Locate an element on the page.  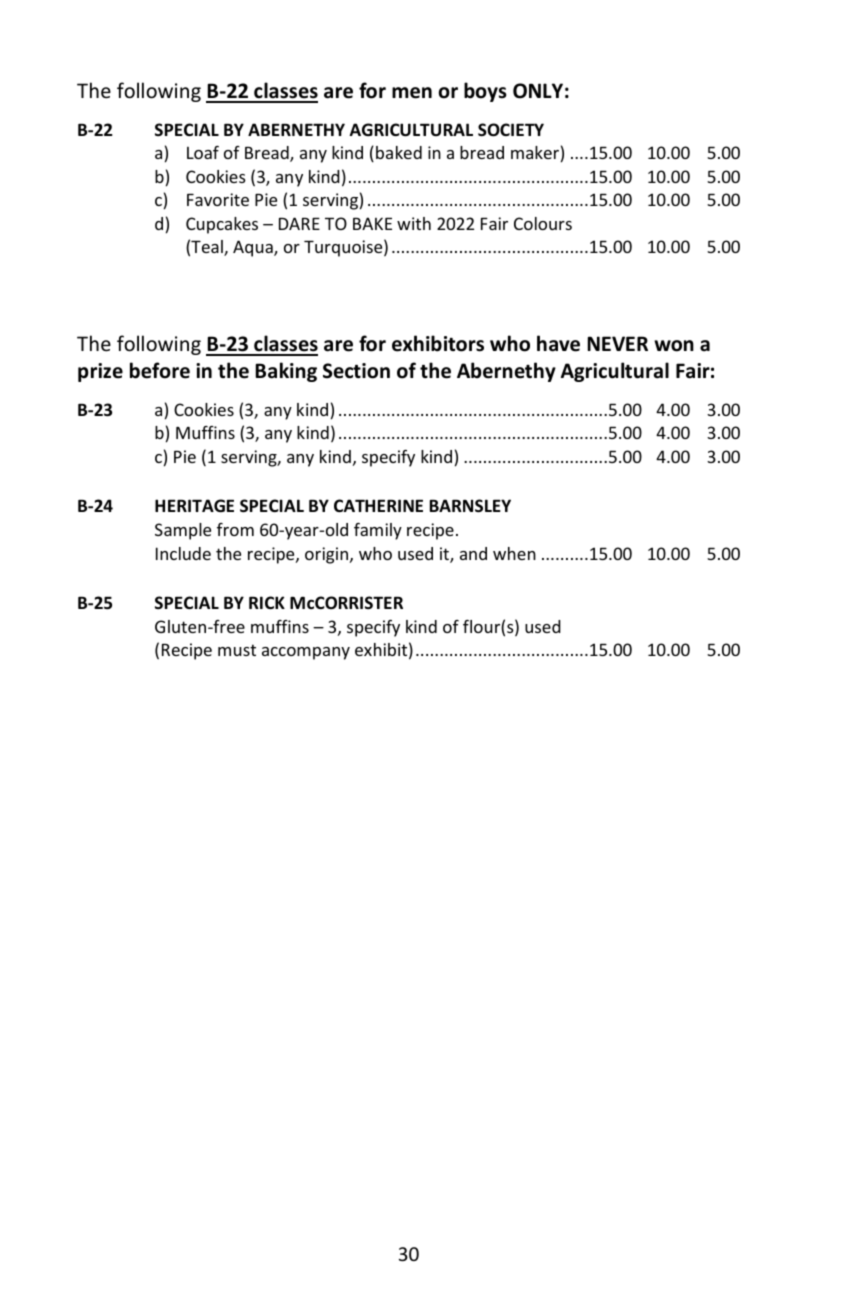
and is located at coordinates (473, 553).
